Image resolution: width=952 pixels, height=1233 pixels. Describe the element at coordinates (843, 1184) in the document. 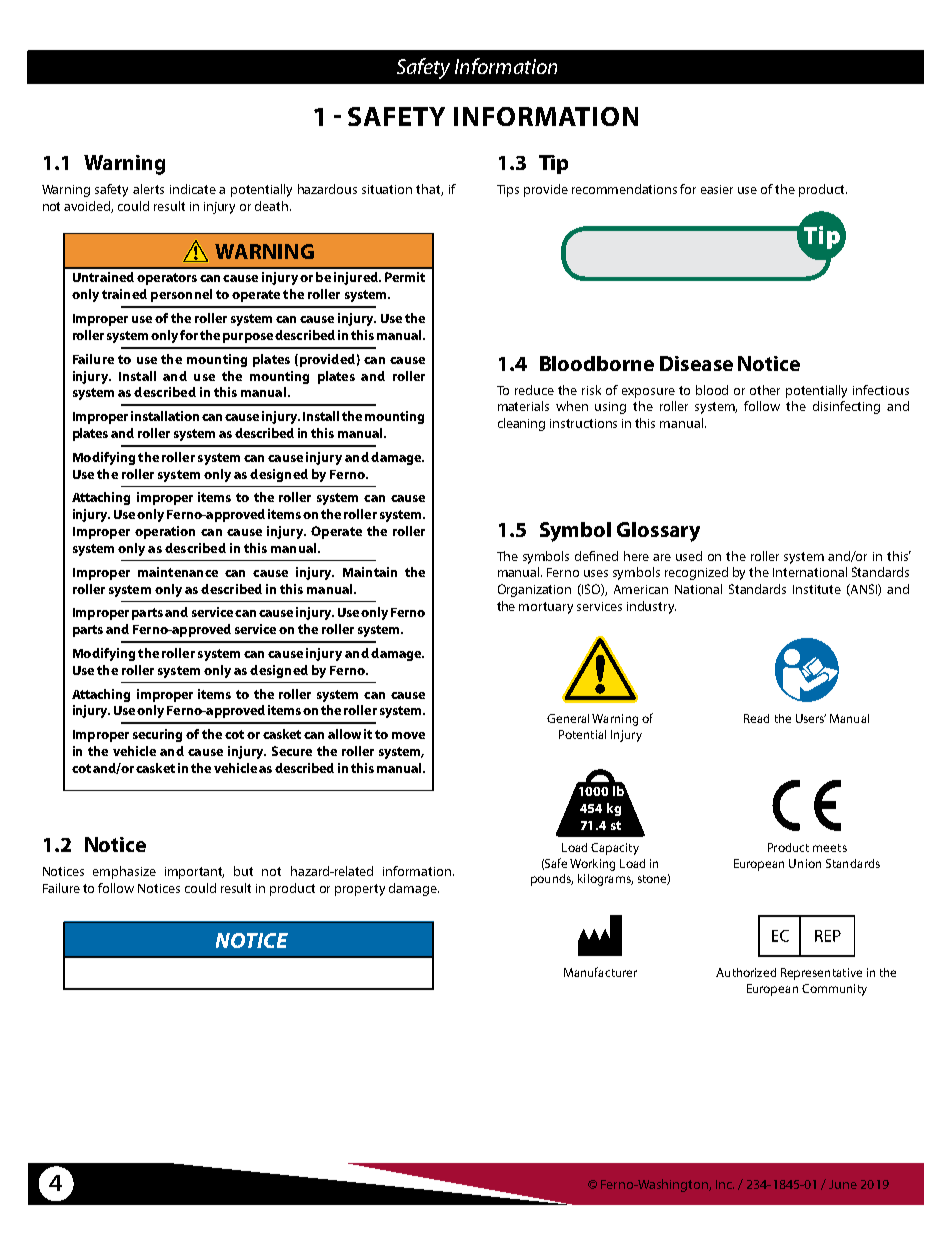

I see `June` at that location.
